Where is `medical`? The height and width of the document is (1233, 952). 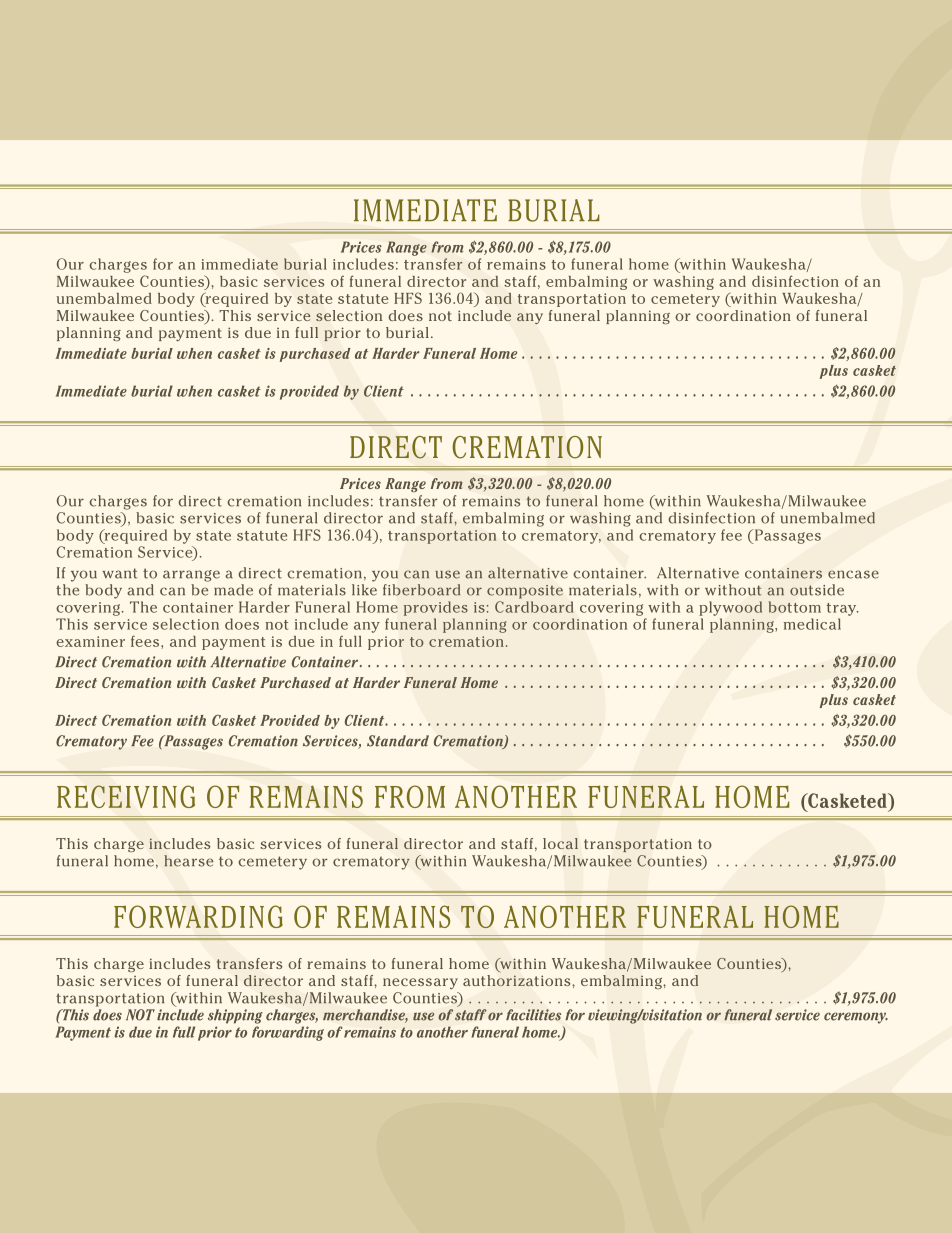
medical is located at coordinates (812, 624).
